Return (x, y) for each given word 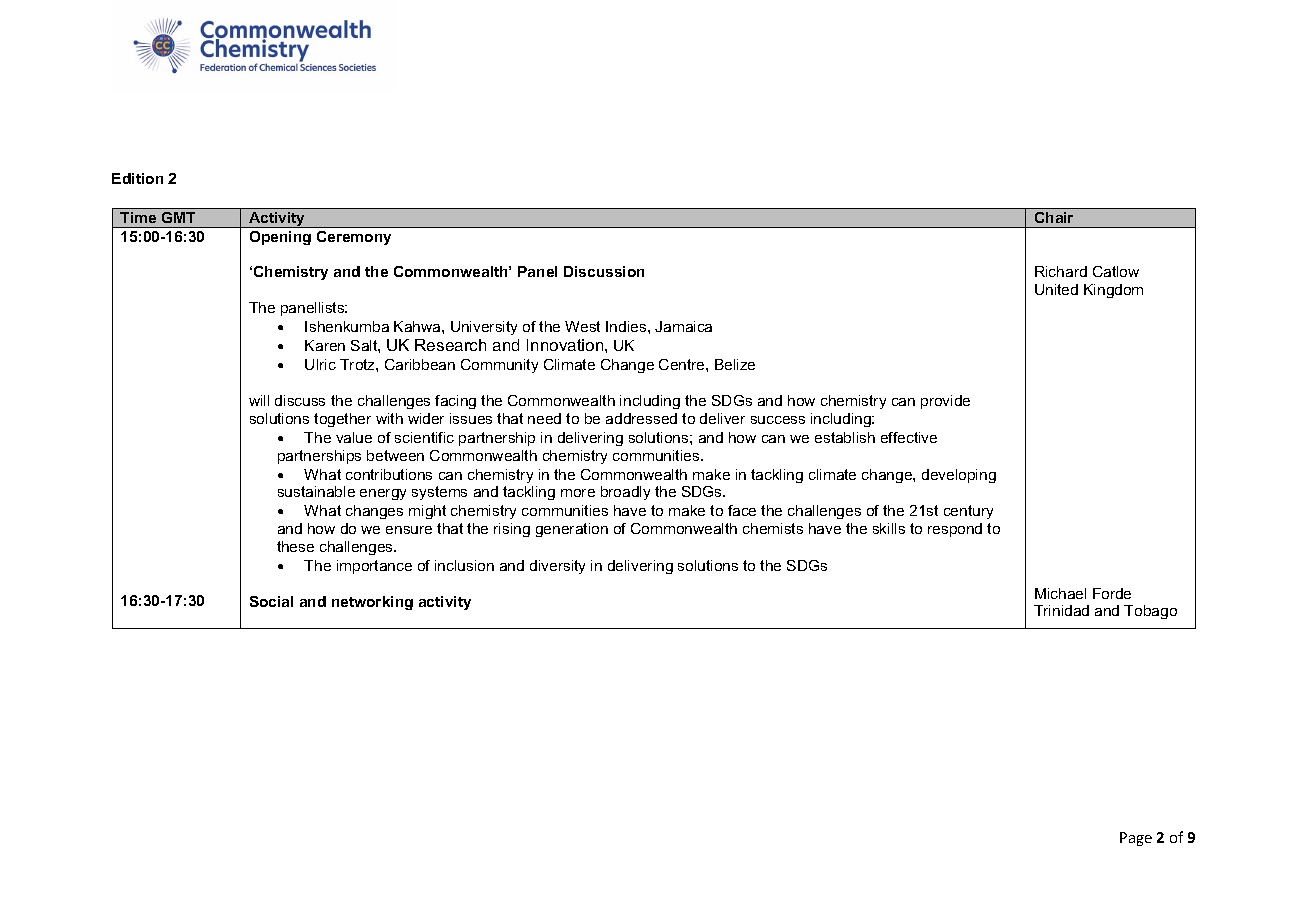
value (354, 437)
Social (271, 601)
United (1056, 289)
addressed (641, 418)
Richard (1061, 271)
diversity (557, 567)
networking (372, 603)
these (295, 546)
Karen (325, 345)
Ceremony (354, 238)
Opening (280, 238)
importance (374, 567)
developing (959, 476)
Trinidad (1061, 610)
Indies (627, 326)
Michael (1060, 593)
